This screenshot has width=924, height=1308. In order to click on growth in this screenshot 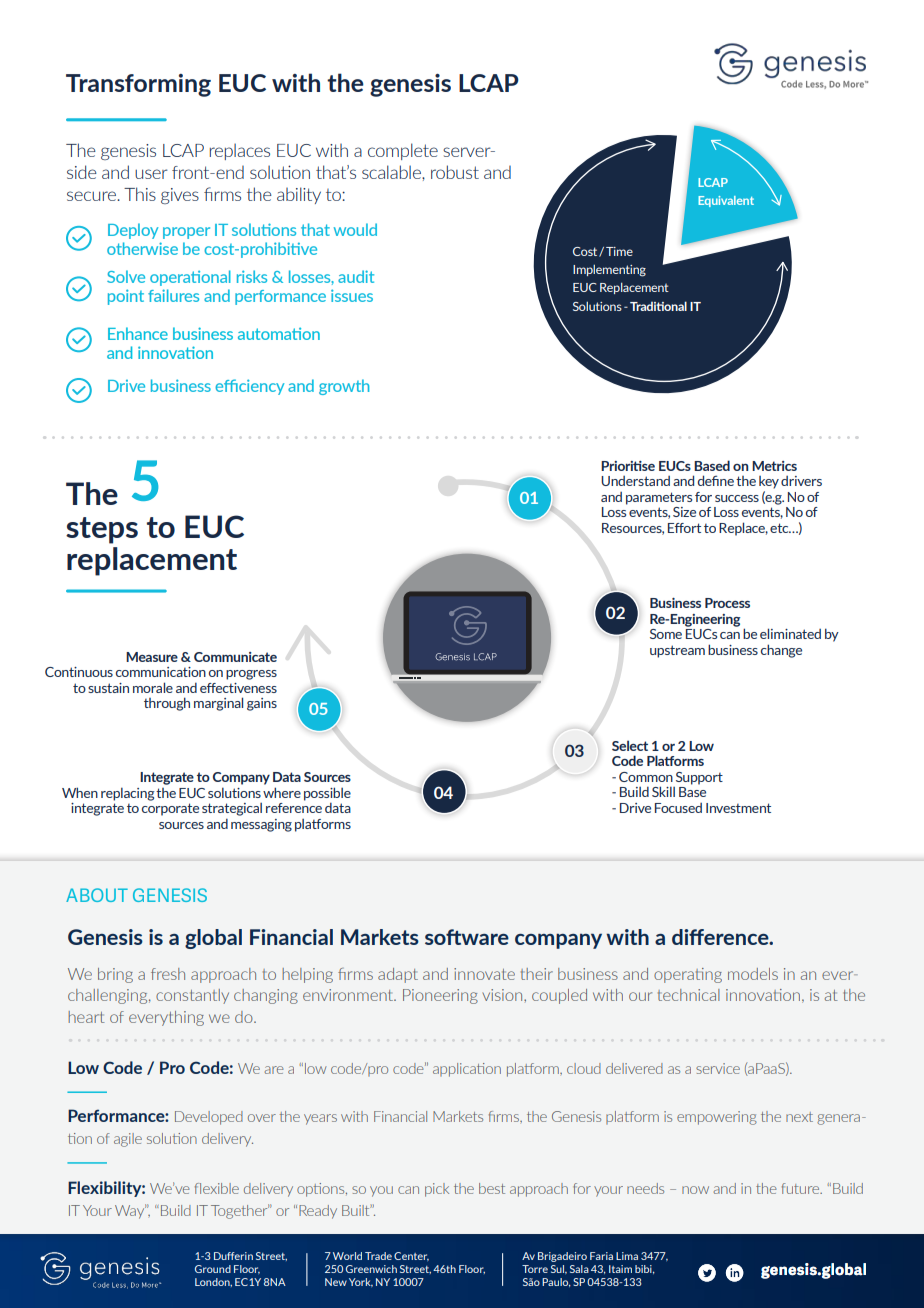, I will do `click(344, 387)`.
